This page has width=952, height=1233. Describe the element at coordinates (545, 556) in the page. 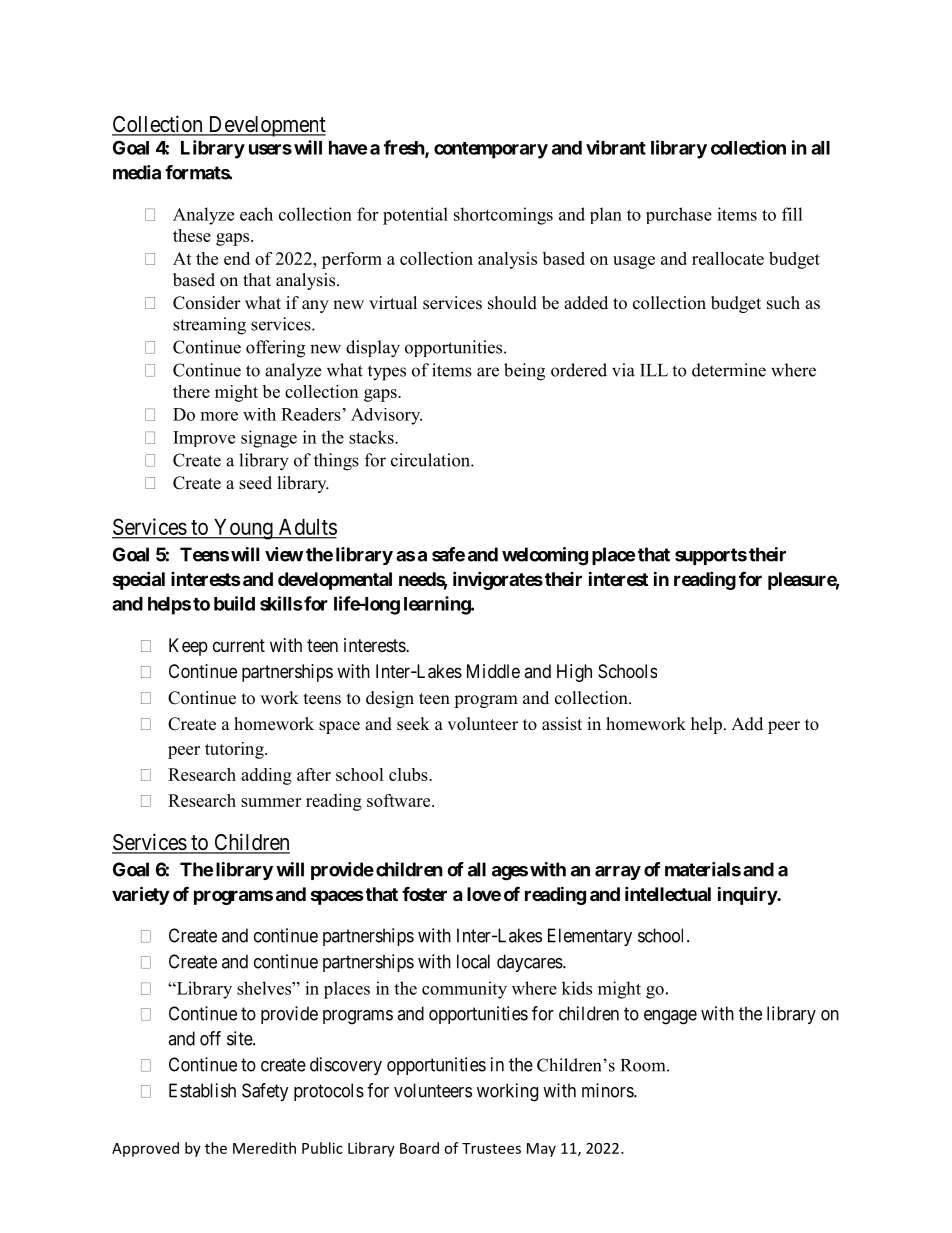

I see `welcoming` at that location.
